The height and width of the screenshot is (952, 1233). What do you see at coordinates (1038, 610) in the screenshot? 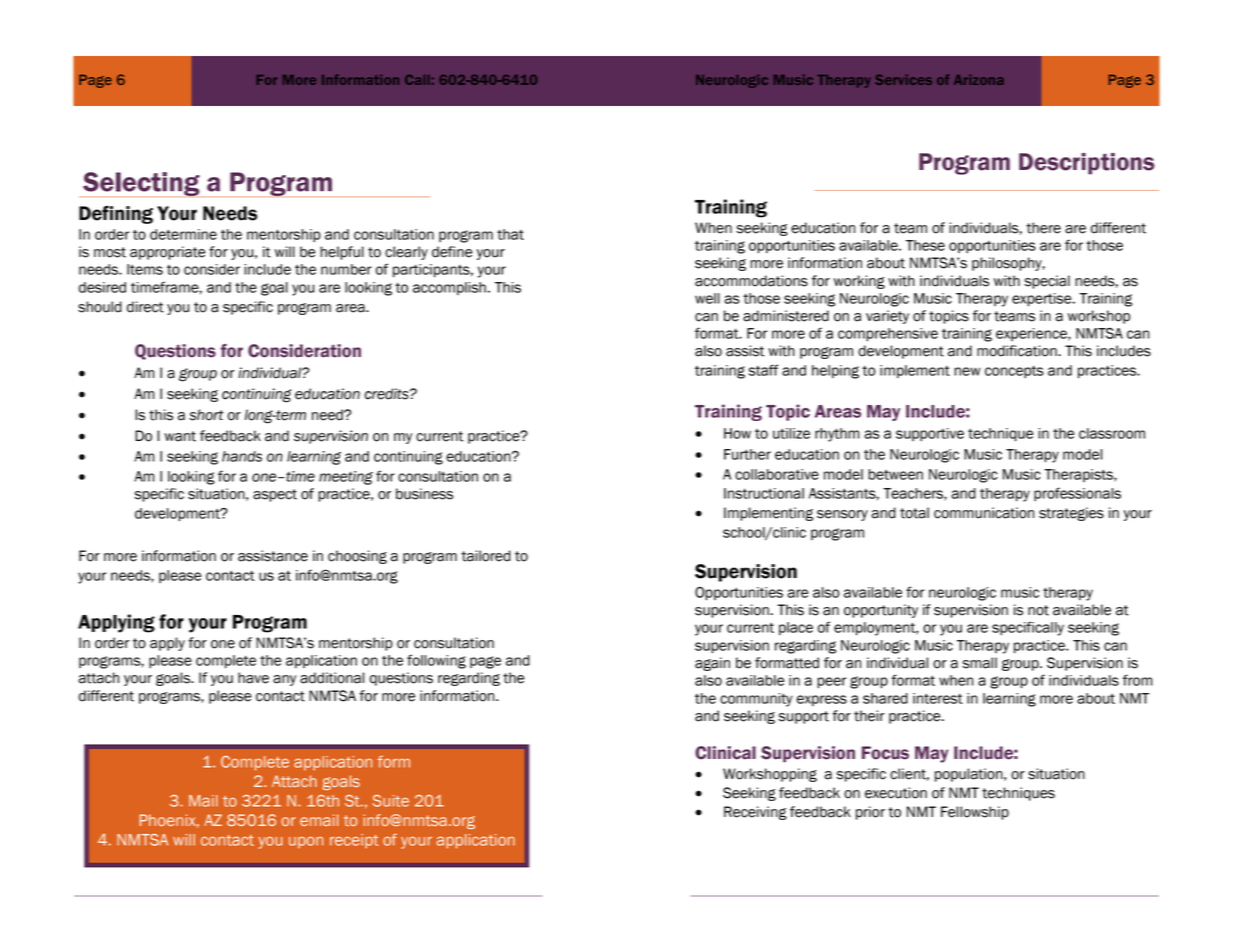
I see `not` at bounding box center [1038, 610].
